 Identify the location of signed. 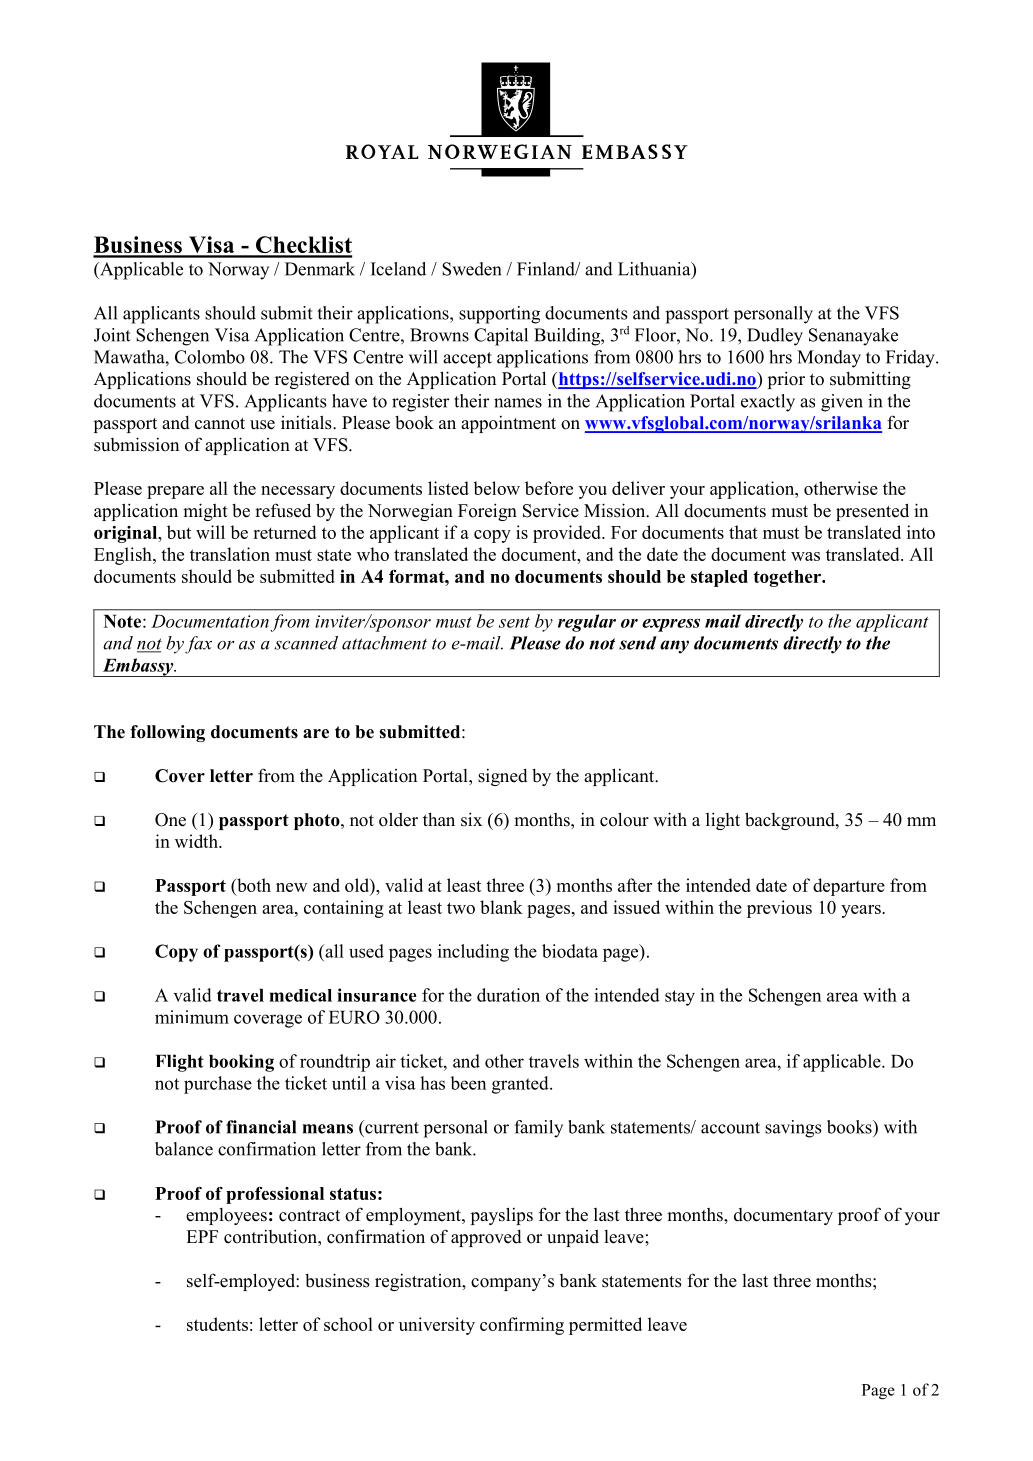
(503, 777).
